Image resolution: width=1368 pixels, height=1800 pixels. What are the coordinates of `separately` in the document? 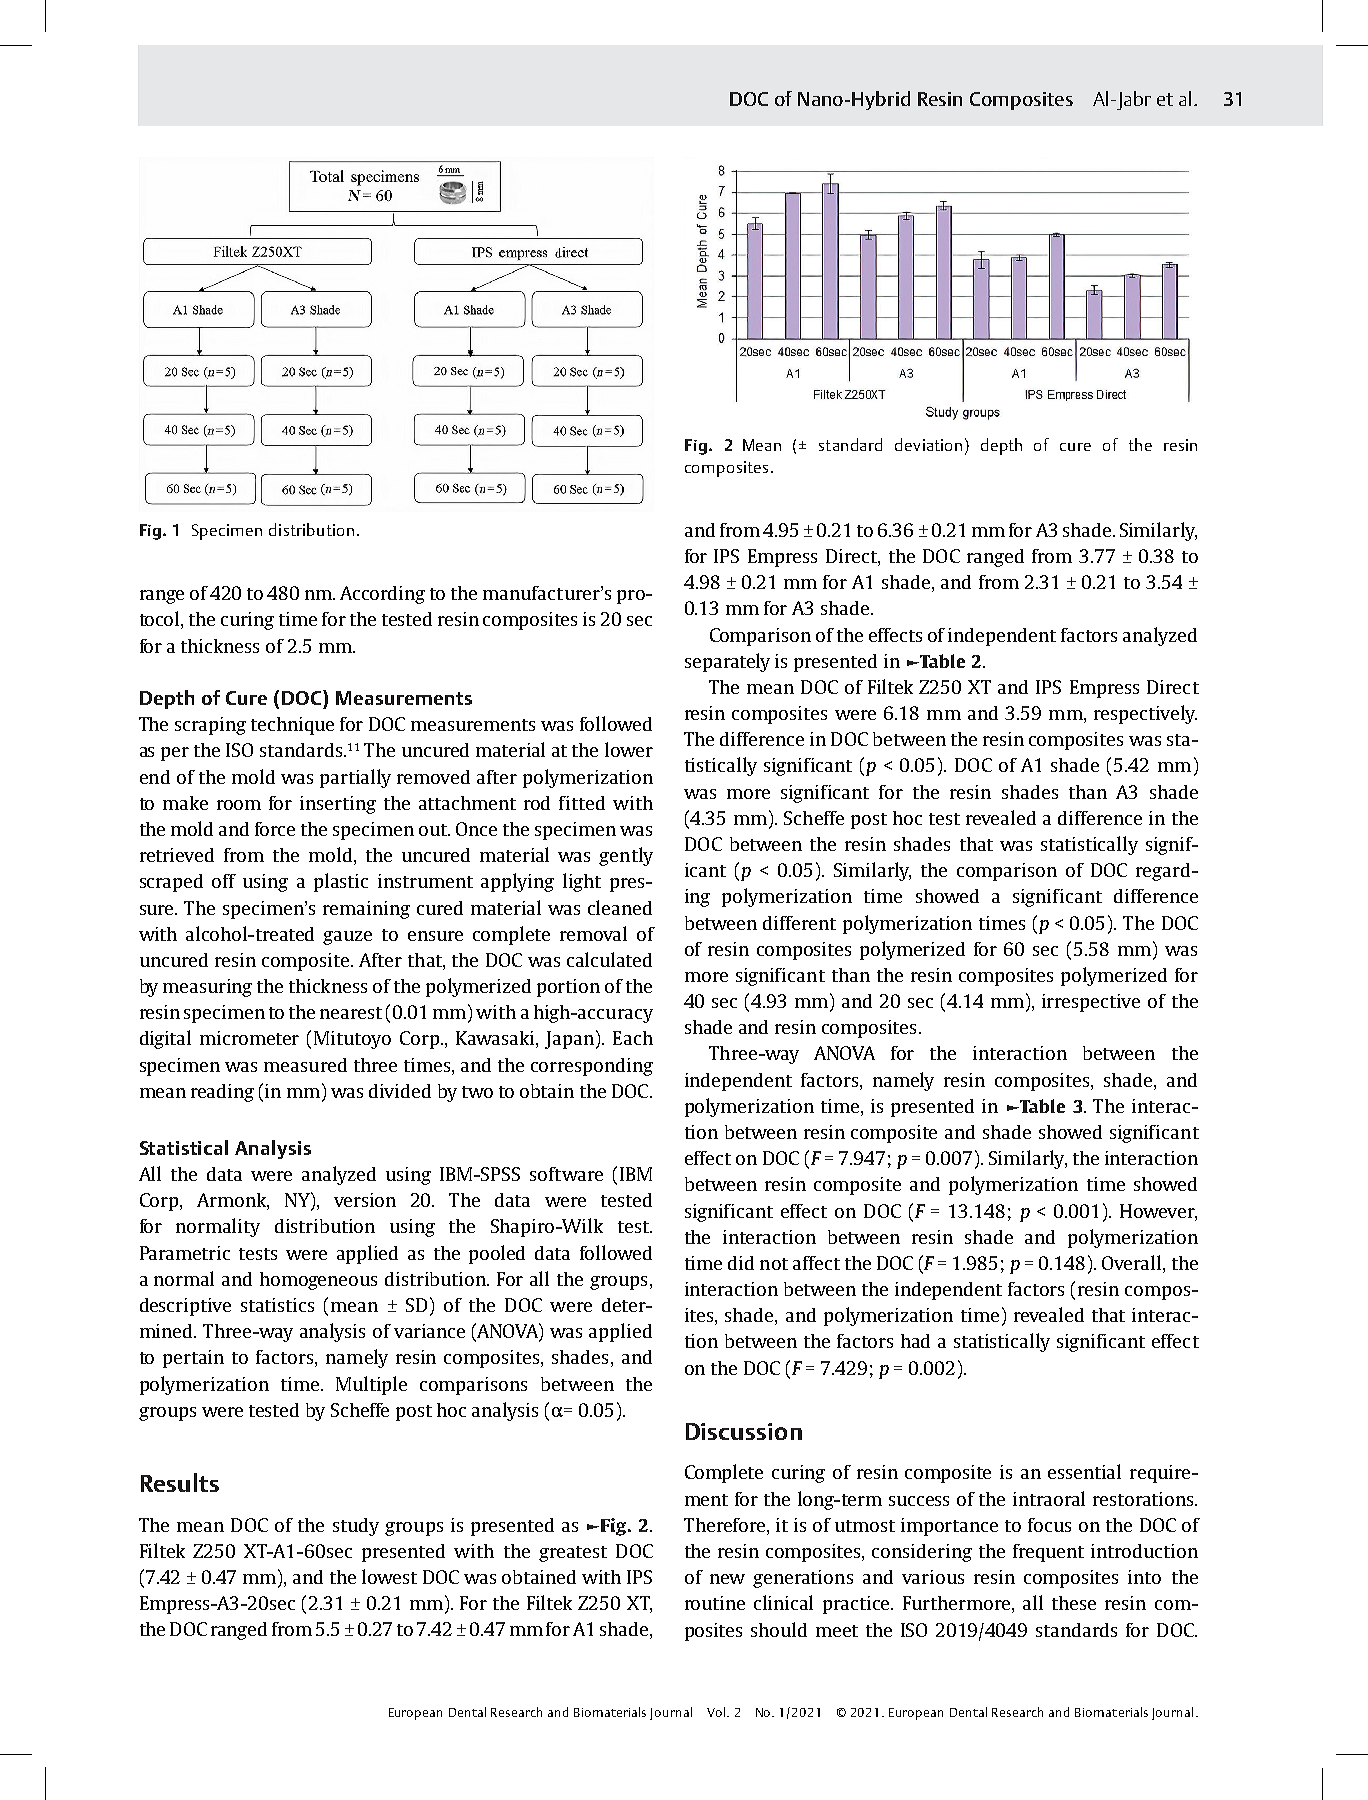 It's located at (727, 662).
